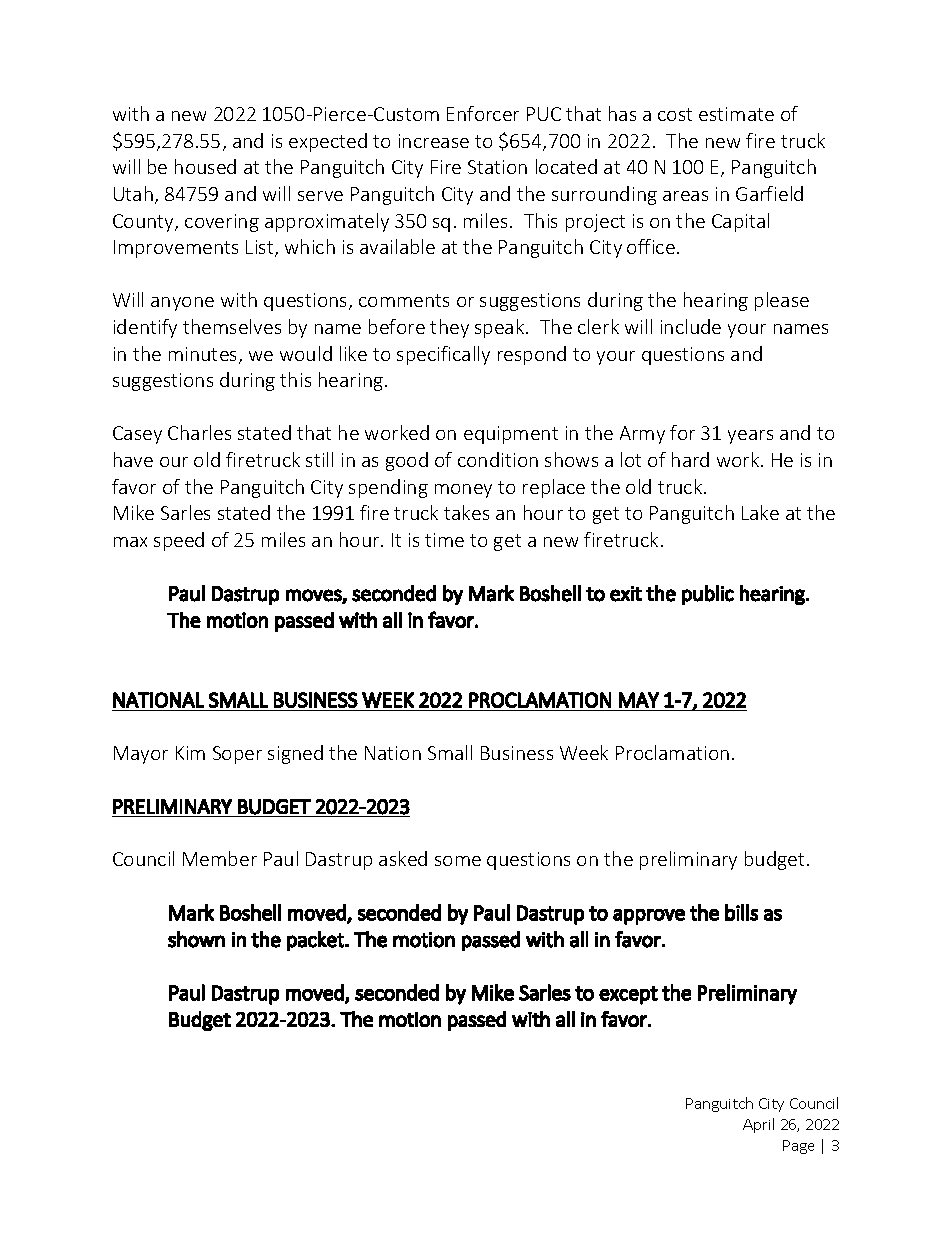 This page has width=952, height=1233. I want to click on estimate, so click(736, 114).
